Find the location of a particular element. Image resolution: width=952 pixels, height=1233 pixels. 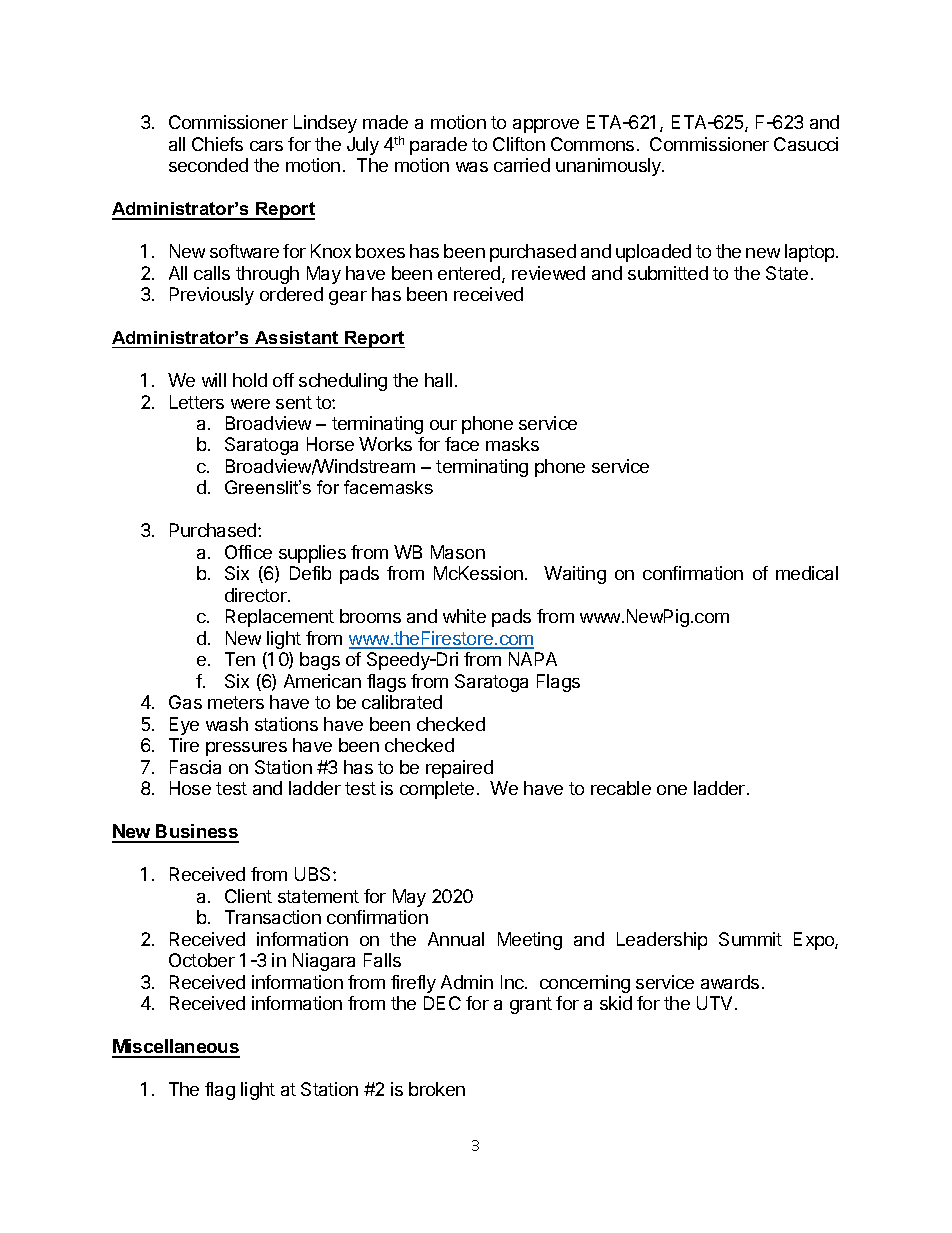

unanimously is located at coordinates (609, 167).
